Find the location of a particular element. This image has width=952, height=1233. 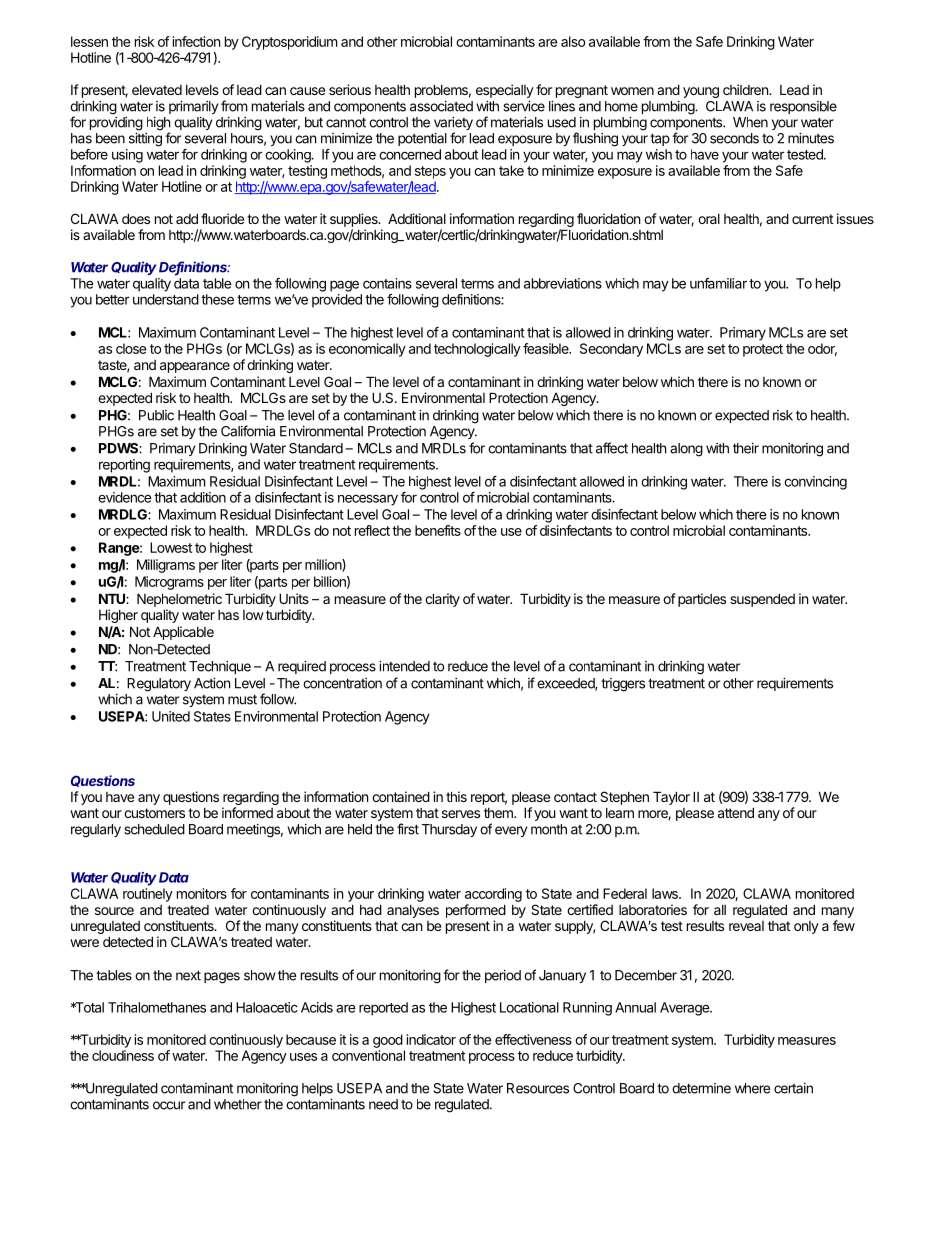

where is located at coordinates (752, 1088).
